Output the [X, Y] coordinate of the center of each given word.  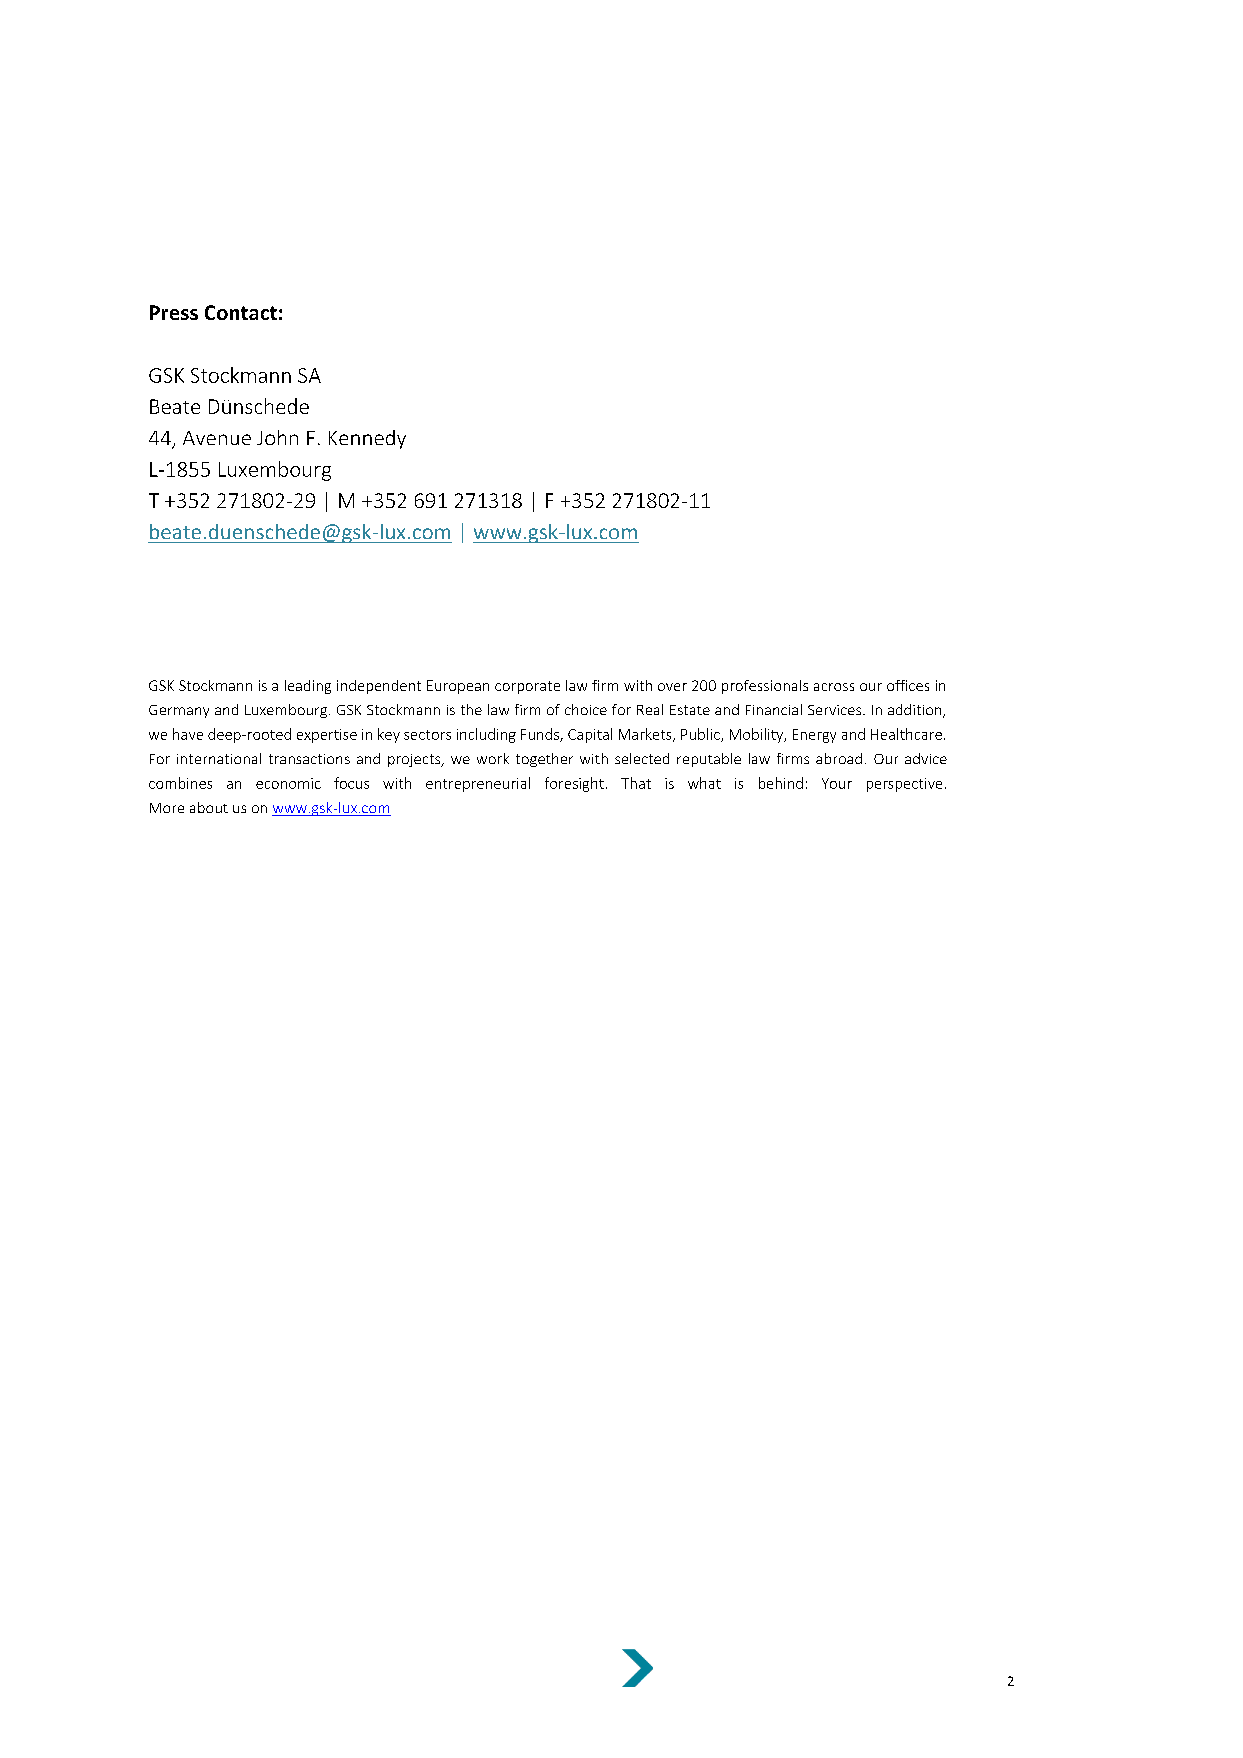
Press [174, 312]
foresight [574, 784]
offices [908, 685]
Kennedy [367, 439]
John [277, 437]
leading [308, 687]
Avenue [217, 438]
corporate [527, 687]
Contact [241, 312]
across [834, 687]
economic [288, 783]
